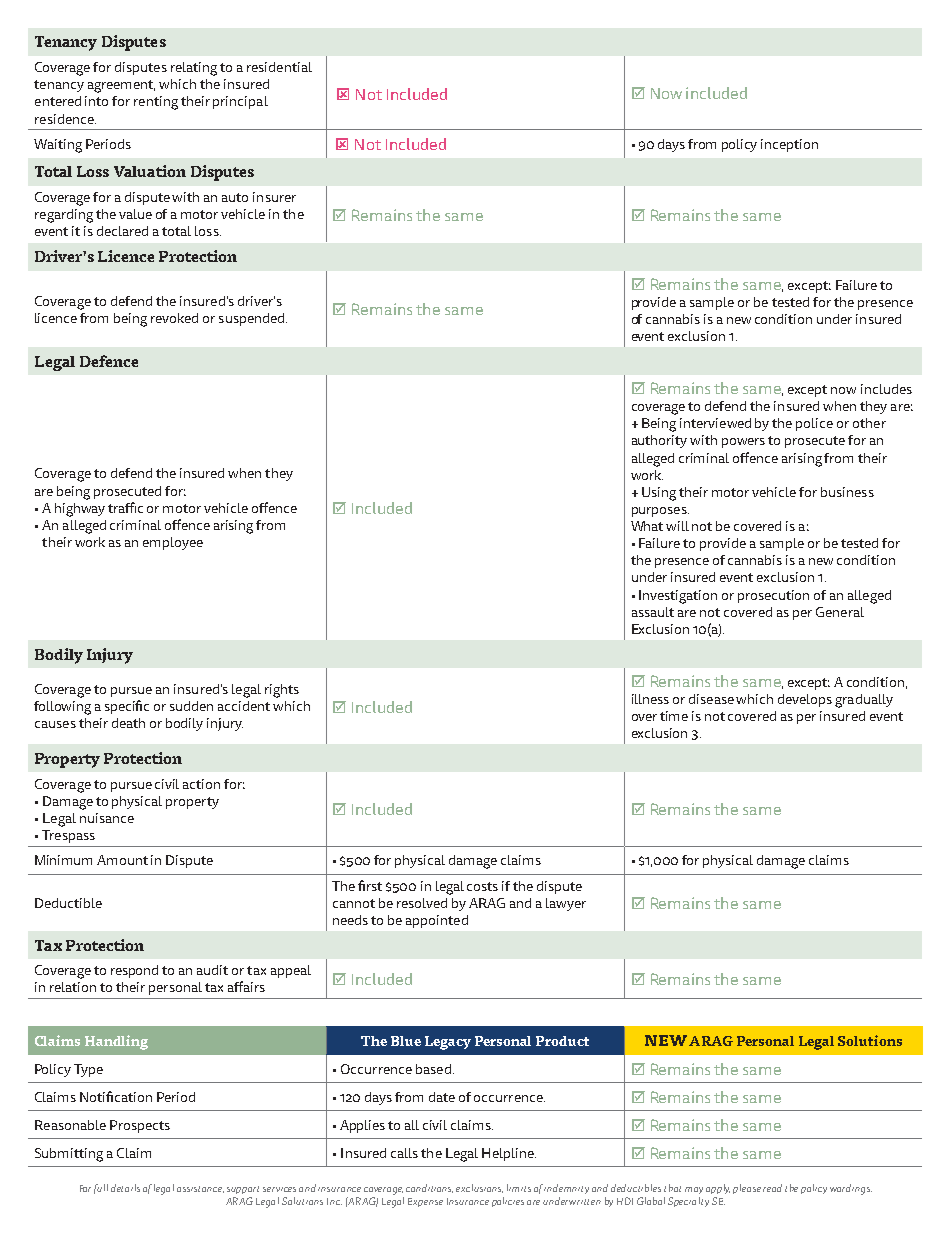  I want to click on residential, so click(279, 67).
